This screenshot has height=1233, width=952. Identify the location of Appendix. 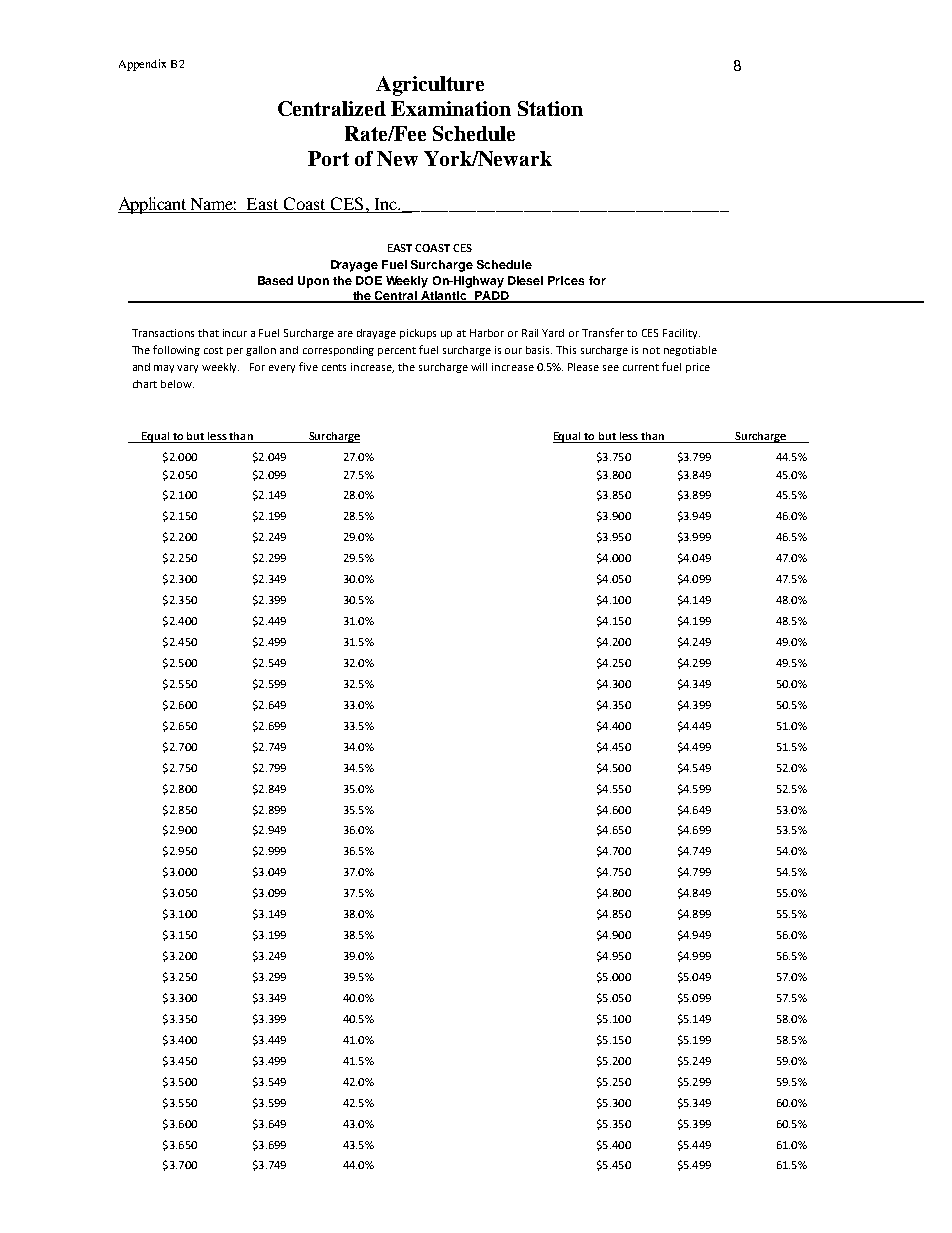
(142, 65).
